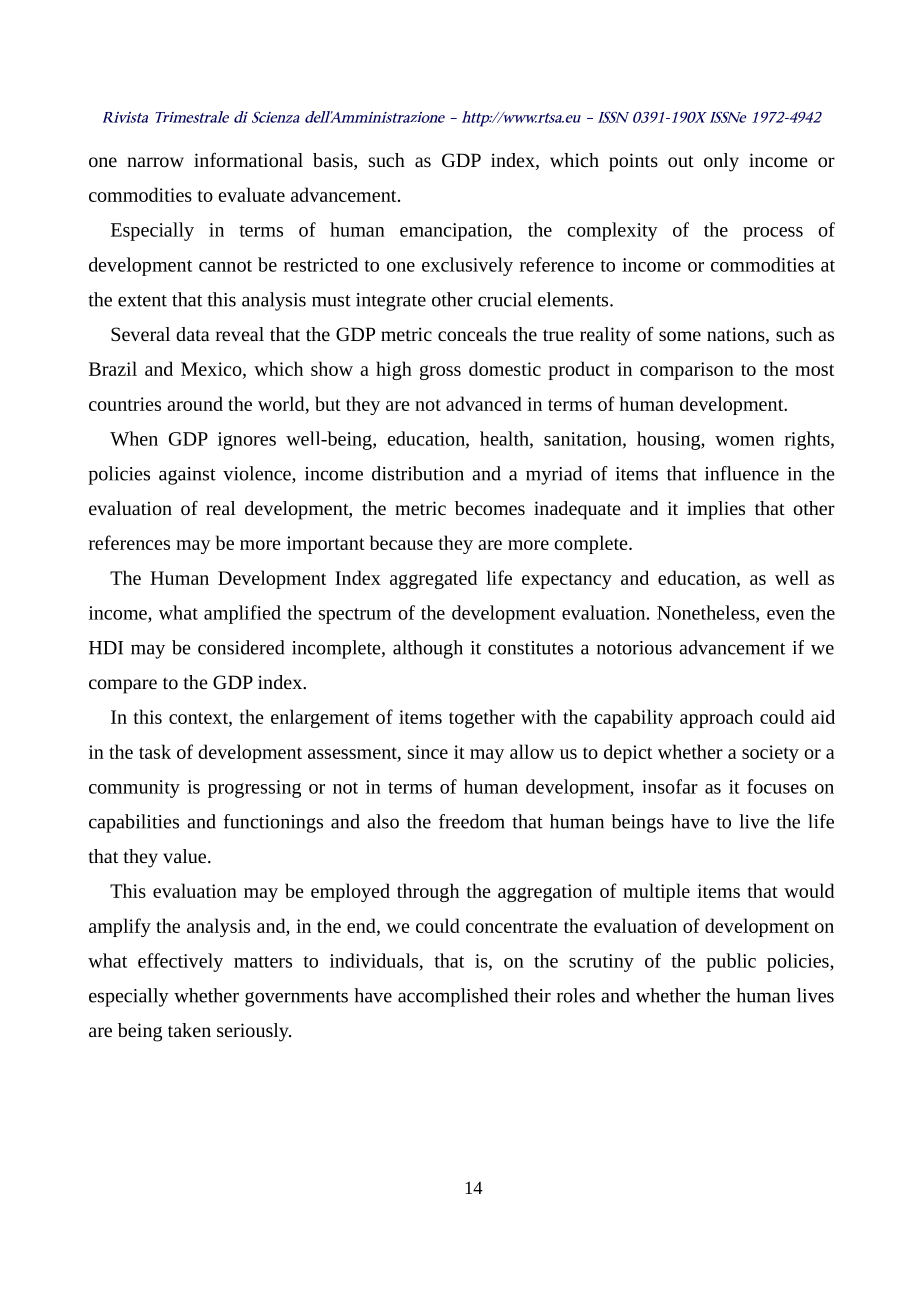  What do you see at coordinates (777, 786) in the page?
I see `focuses` at bounding box center [777, 786].
